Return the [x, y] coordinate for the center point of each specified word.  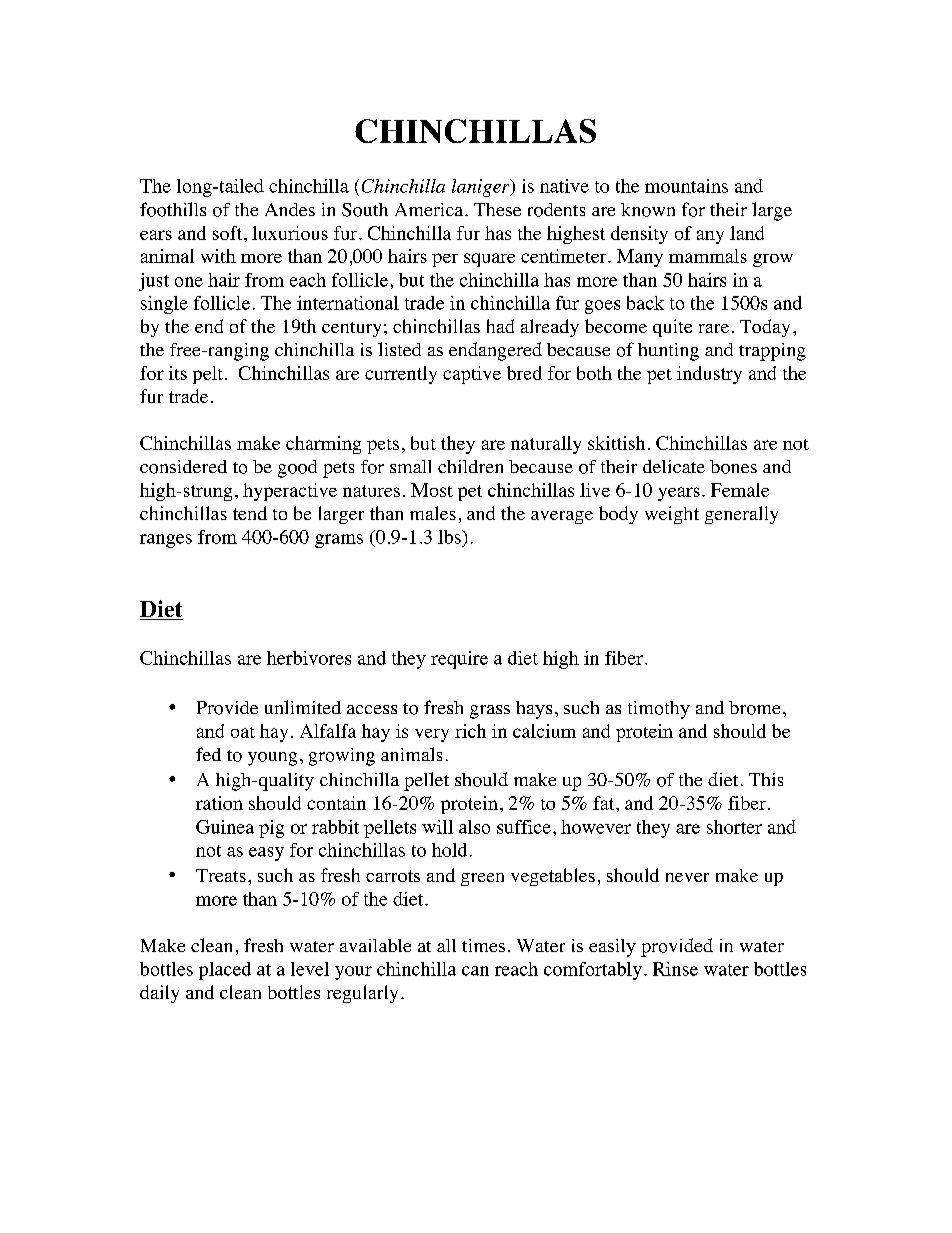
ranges [166, 541]
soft [227, 233]
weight [672, 515]
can [475, 971]
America [430, 209]
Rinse [675, 969]
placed [225, 971]
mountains [686, 186]
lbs [450, 537]
